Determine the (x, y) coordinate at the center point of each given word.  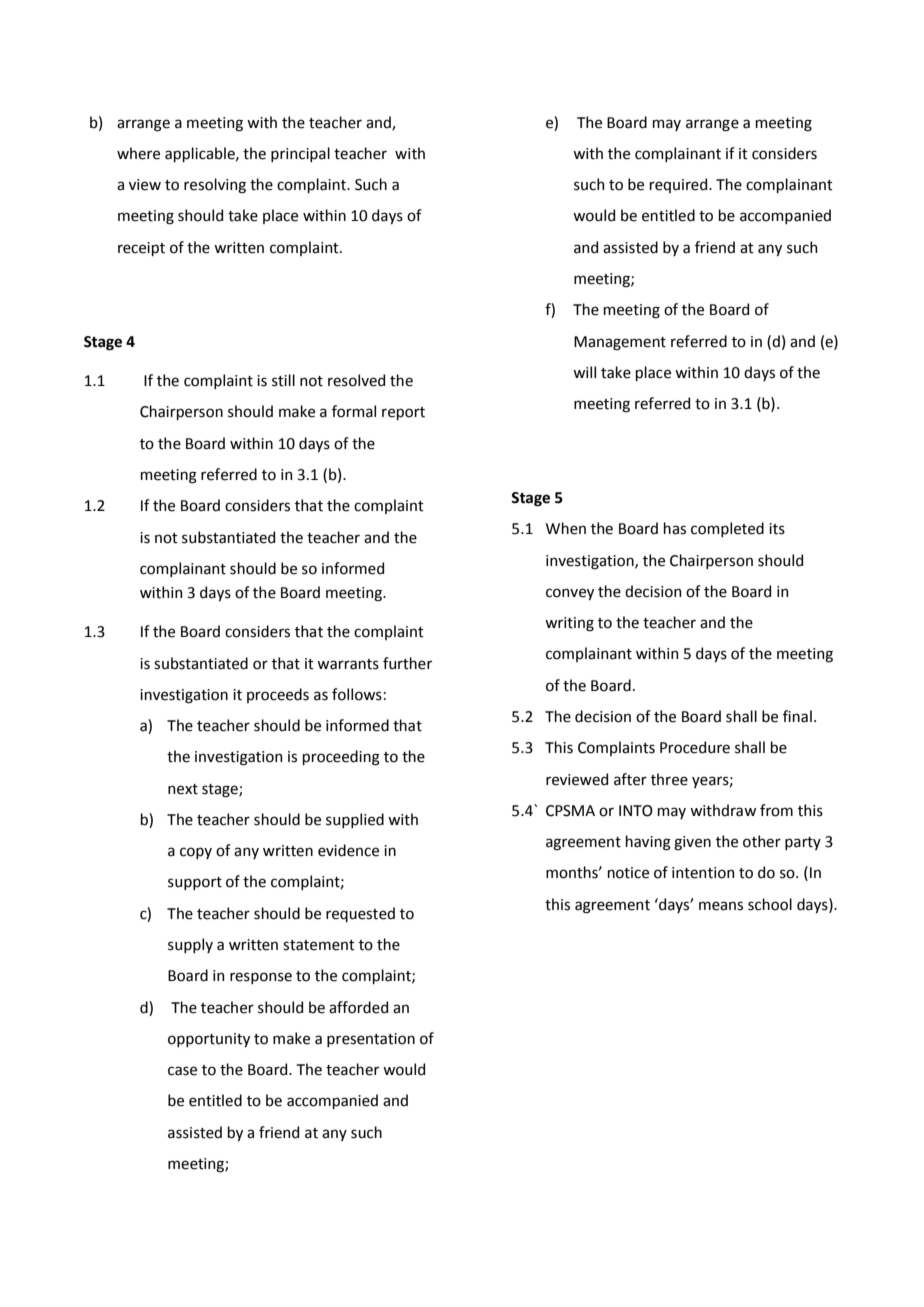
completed (727, 529)
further (407, 663)
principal (300, 154)
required (680, 185)
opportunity (209, 1040)
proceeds (278, 695)
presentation (371, 1040)
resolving (215, 186)
